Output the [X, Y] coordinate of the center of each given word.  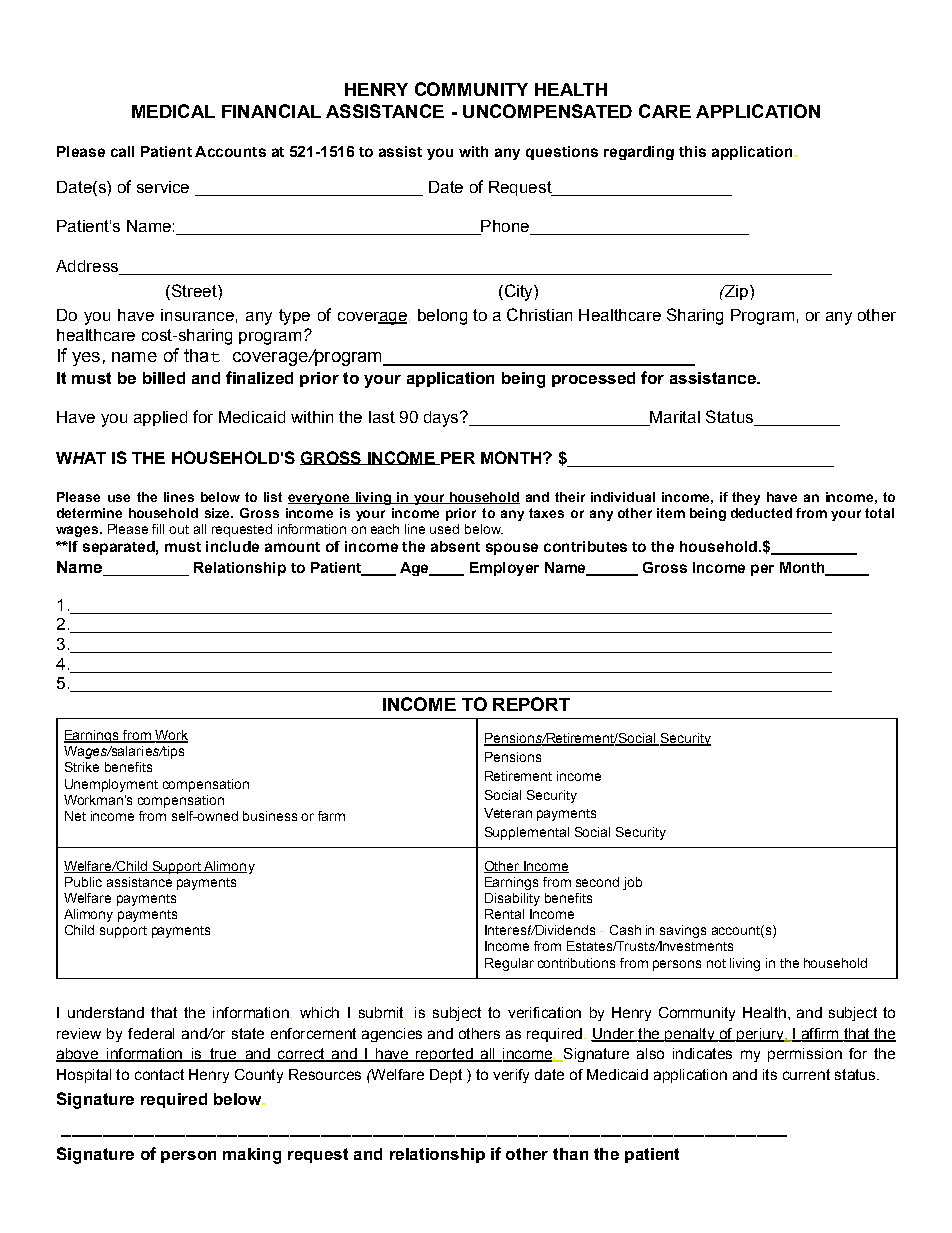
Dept [447, 1076]
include [232, 546]
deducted [761, 513]
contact [159, 1074]
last [382, 417]
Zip [735, 292]
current [806, 1074]
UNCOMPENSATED [547, 111]
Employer [504, 569]
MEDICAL [173, 111]
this [692, 151]
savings [683, 931]
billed [164, 378]
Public [83, 882]
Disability [512, 899]
